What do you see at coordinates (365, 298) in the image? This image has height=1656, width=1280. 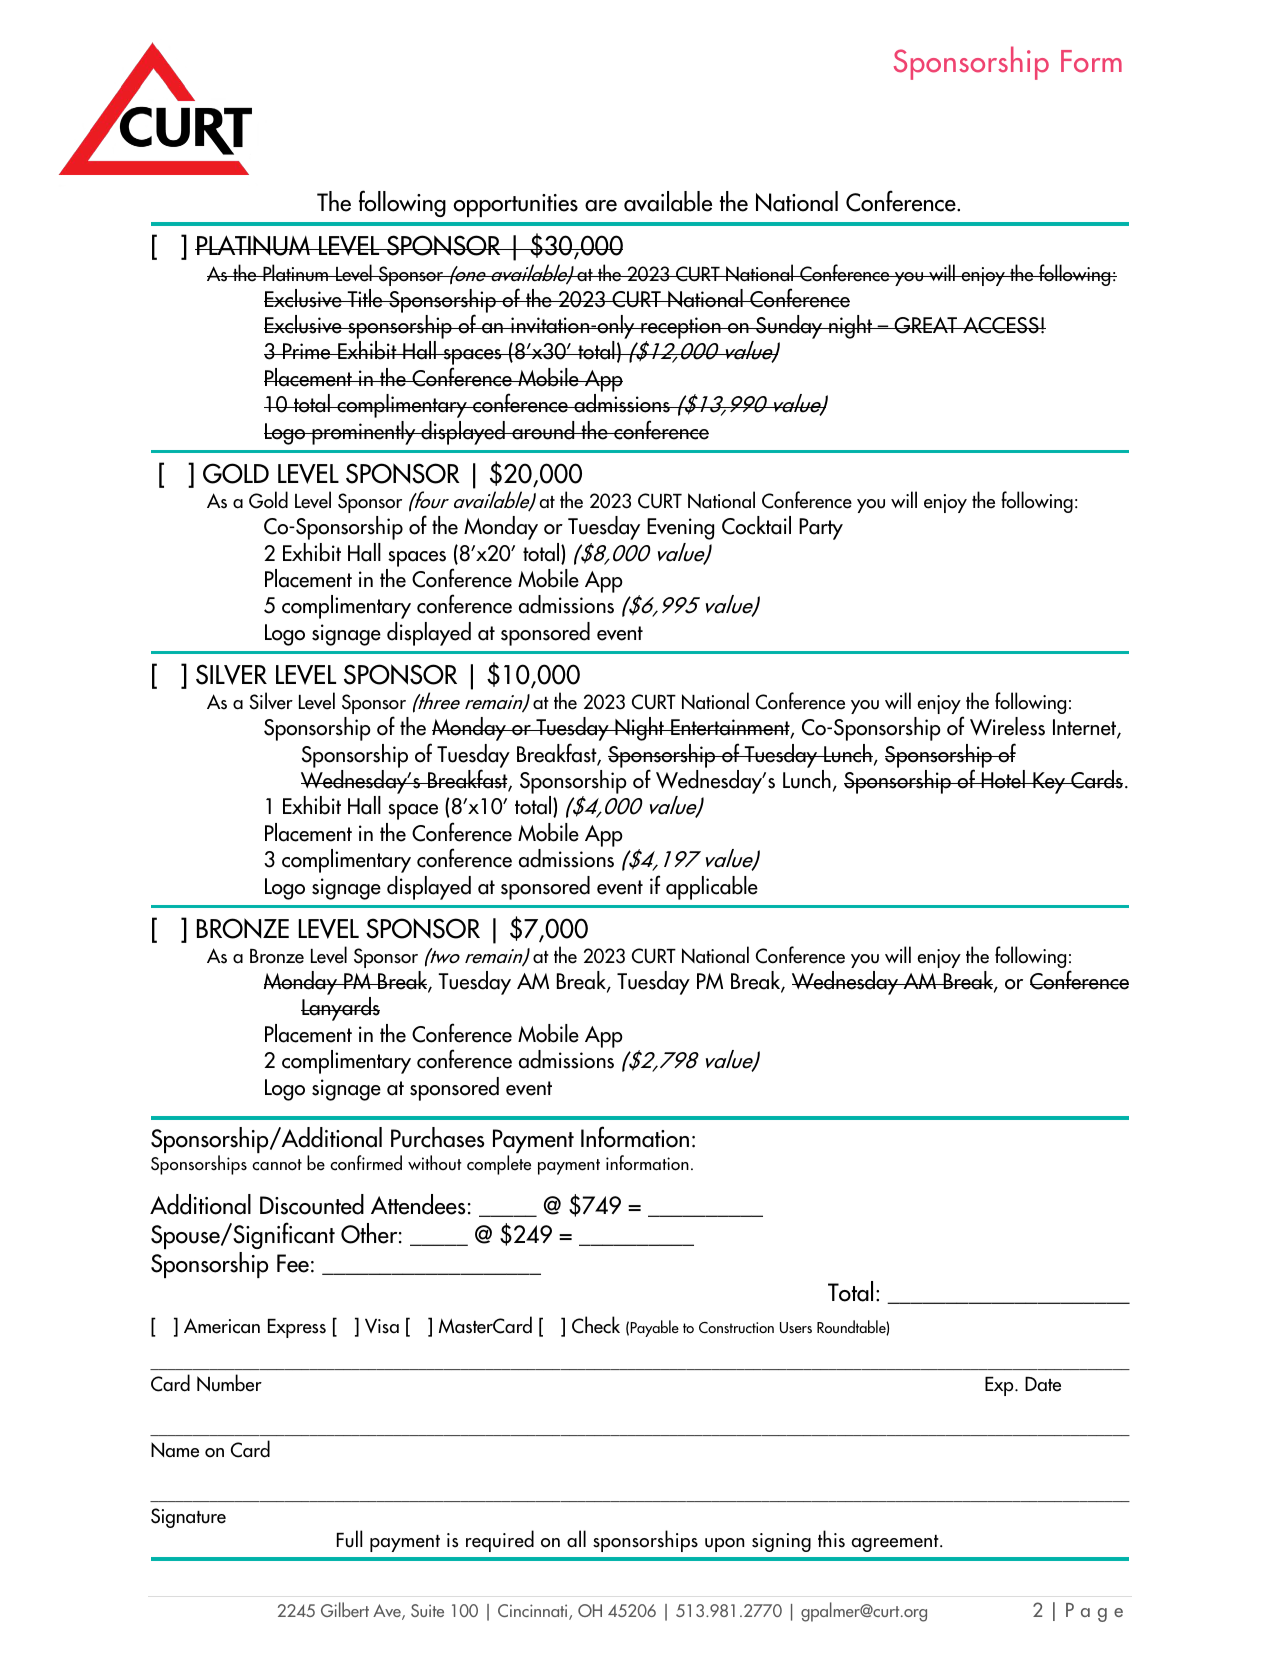 I see `Title` at bounding box center [365, 298].
